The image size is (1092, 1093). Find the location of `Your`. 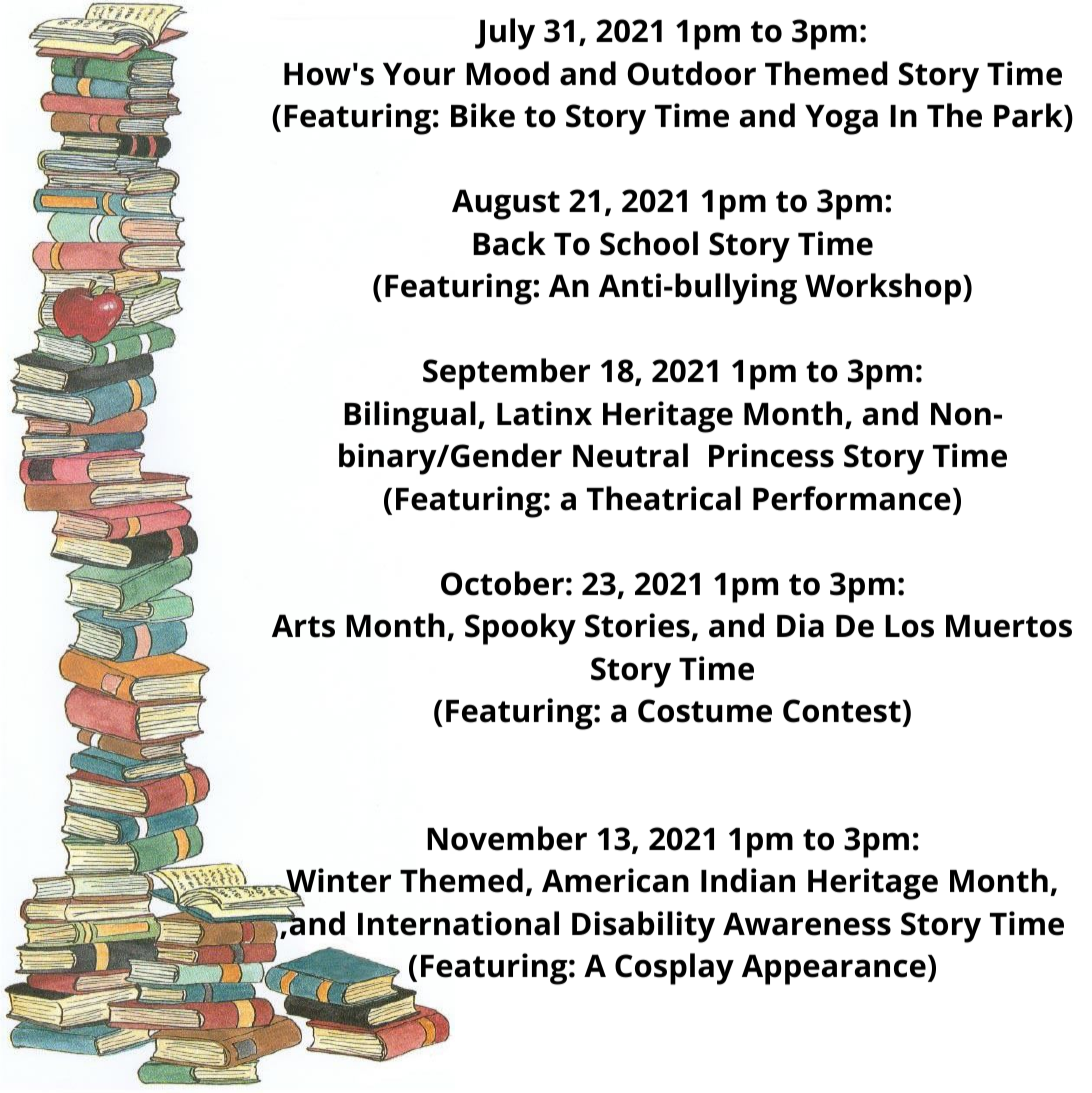

Your is located at coordinates (419, 74).
